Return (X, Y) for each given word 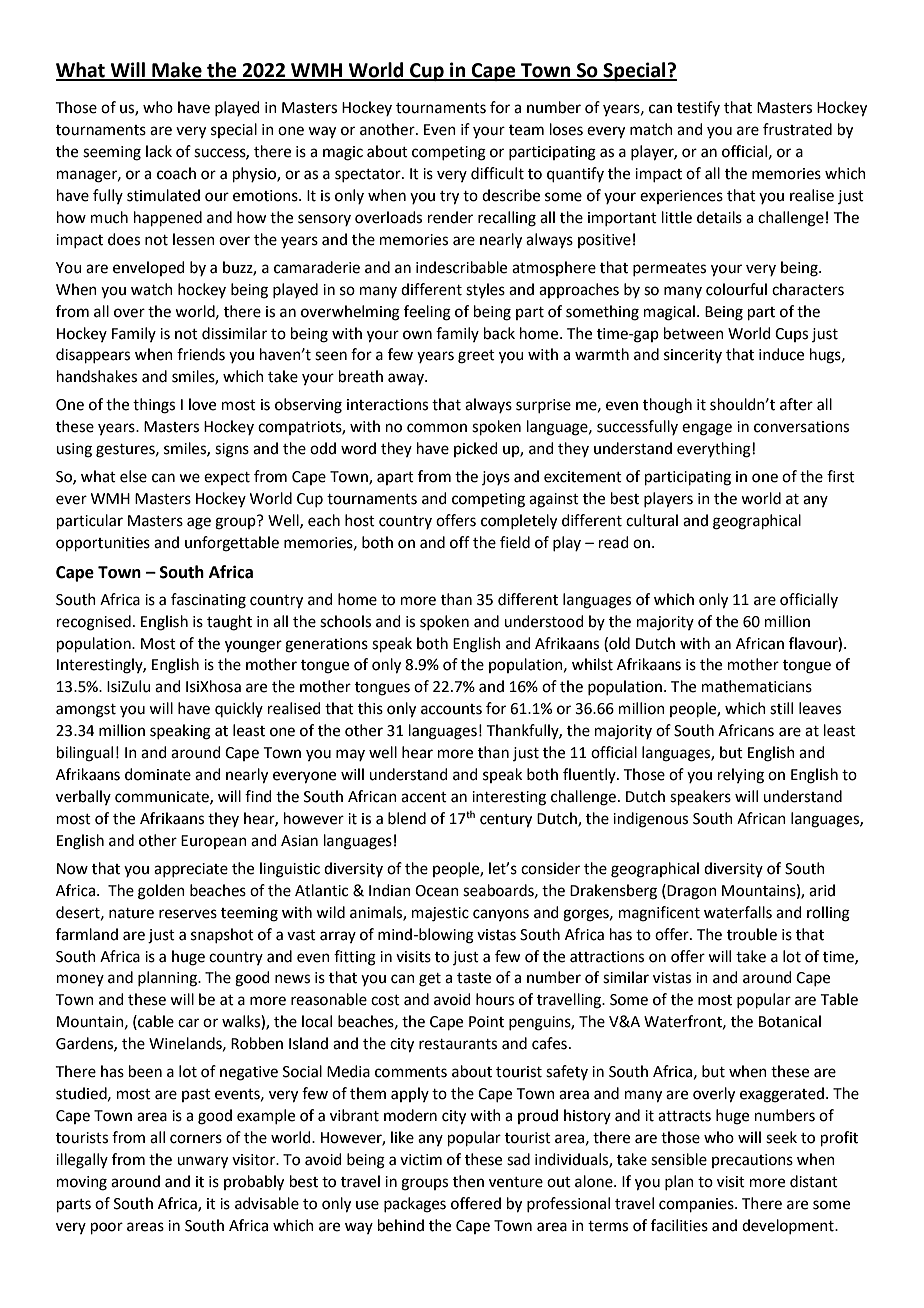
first (841, 476)
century (506, 821)
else (133, 476)
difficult (497, 173)
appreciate (191, 870)
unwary (202, 1162)
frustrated (797, 129)
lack (159, 151)
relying (741, 776)
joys (496, 478)
